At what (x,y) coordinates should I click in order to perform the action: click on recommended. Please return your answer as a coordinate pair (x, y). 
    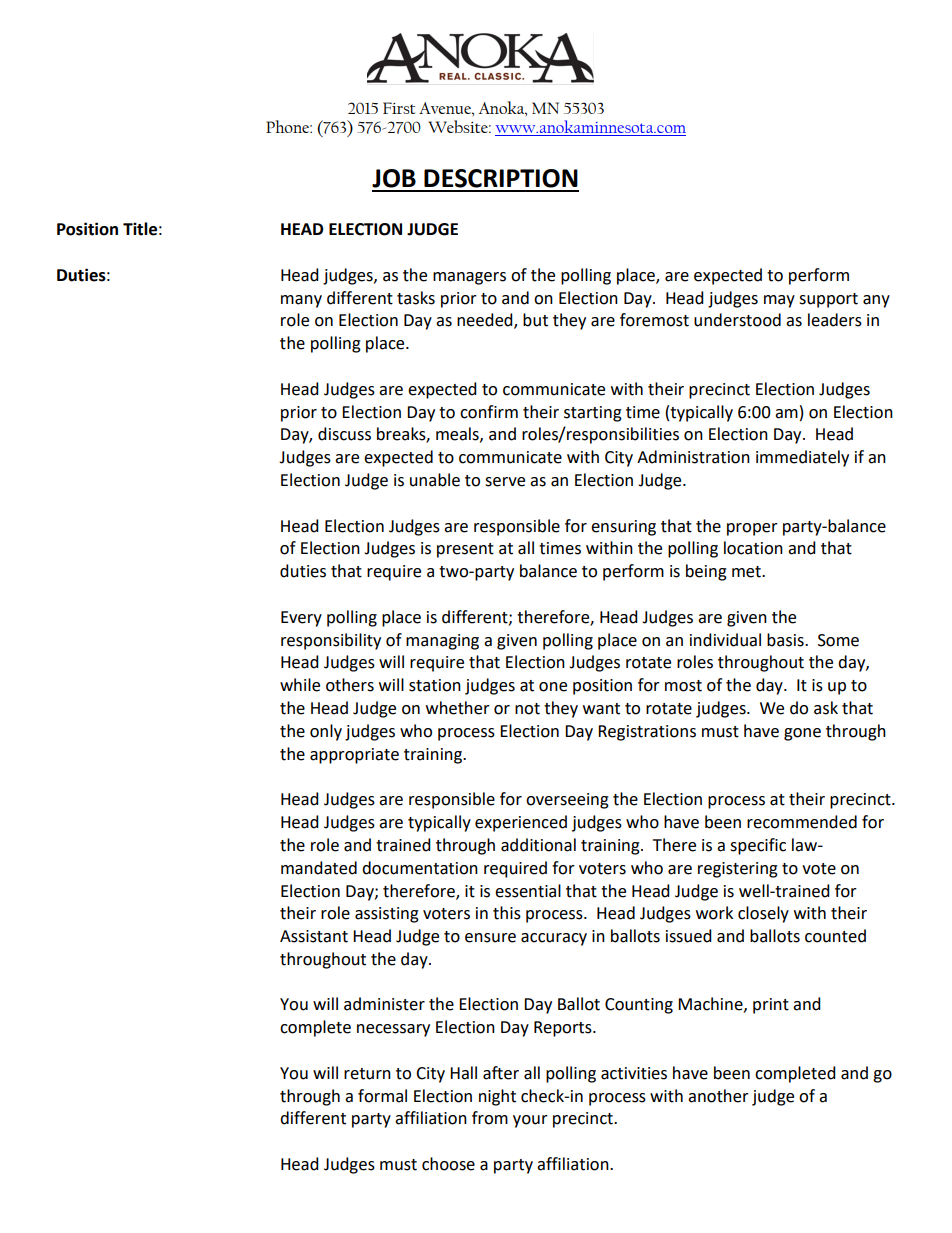
    Looking at the image, I should click on (802, 822).
